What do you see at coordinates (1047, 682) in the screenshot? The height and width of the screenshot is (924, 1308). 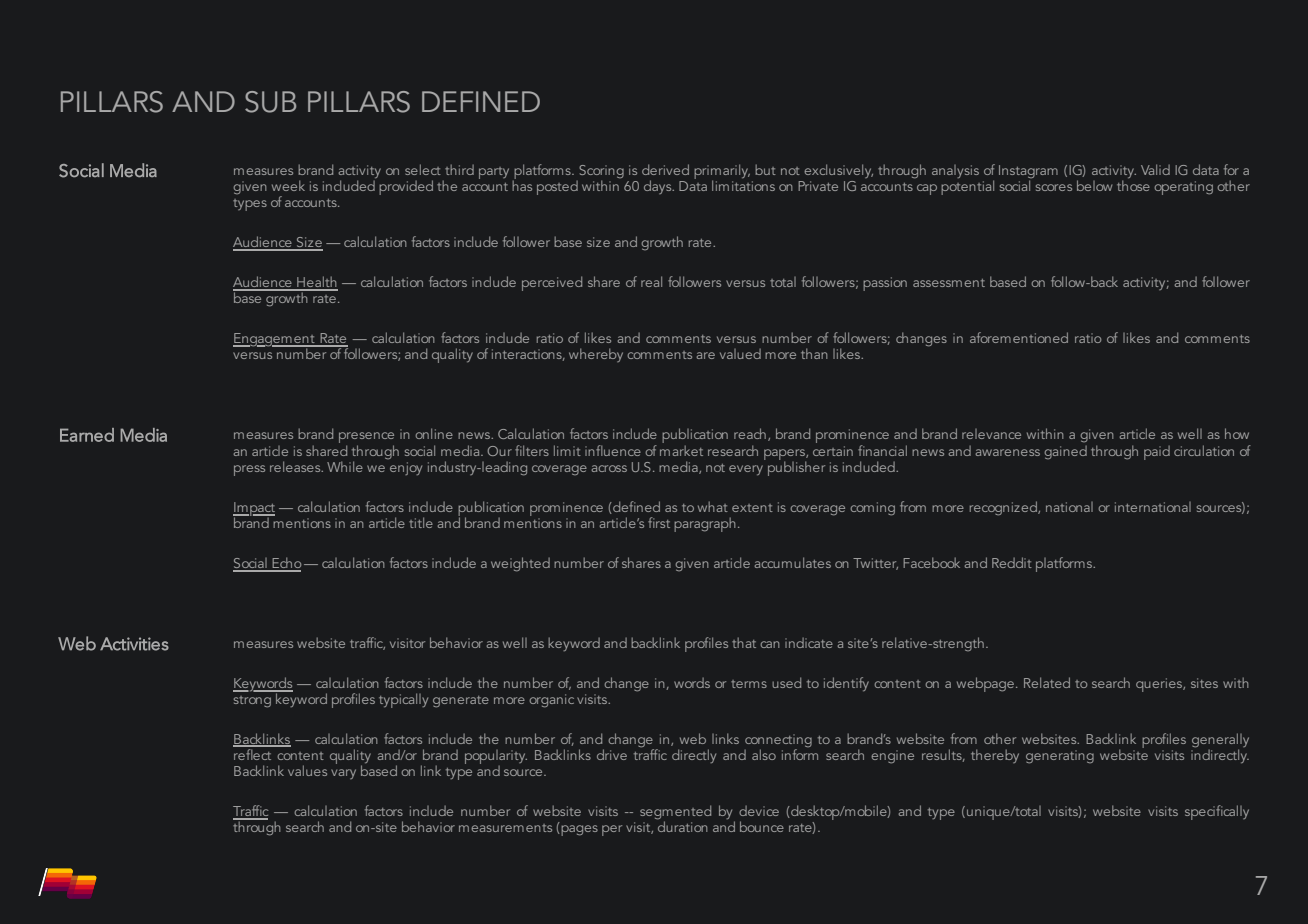 I see `Related` at bounding box center [1047, 682].
